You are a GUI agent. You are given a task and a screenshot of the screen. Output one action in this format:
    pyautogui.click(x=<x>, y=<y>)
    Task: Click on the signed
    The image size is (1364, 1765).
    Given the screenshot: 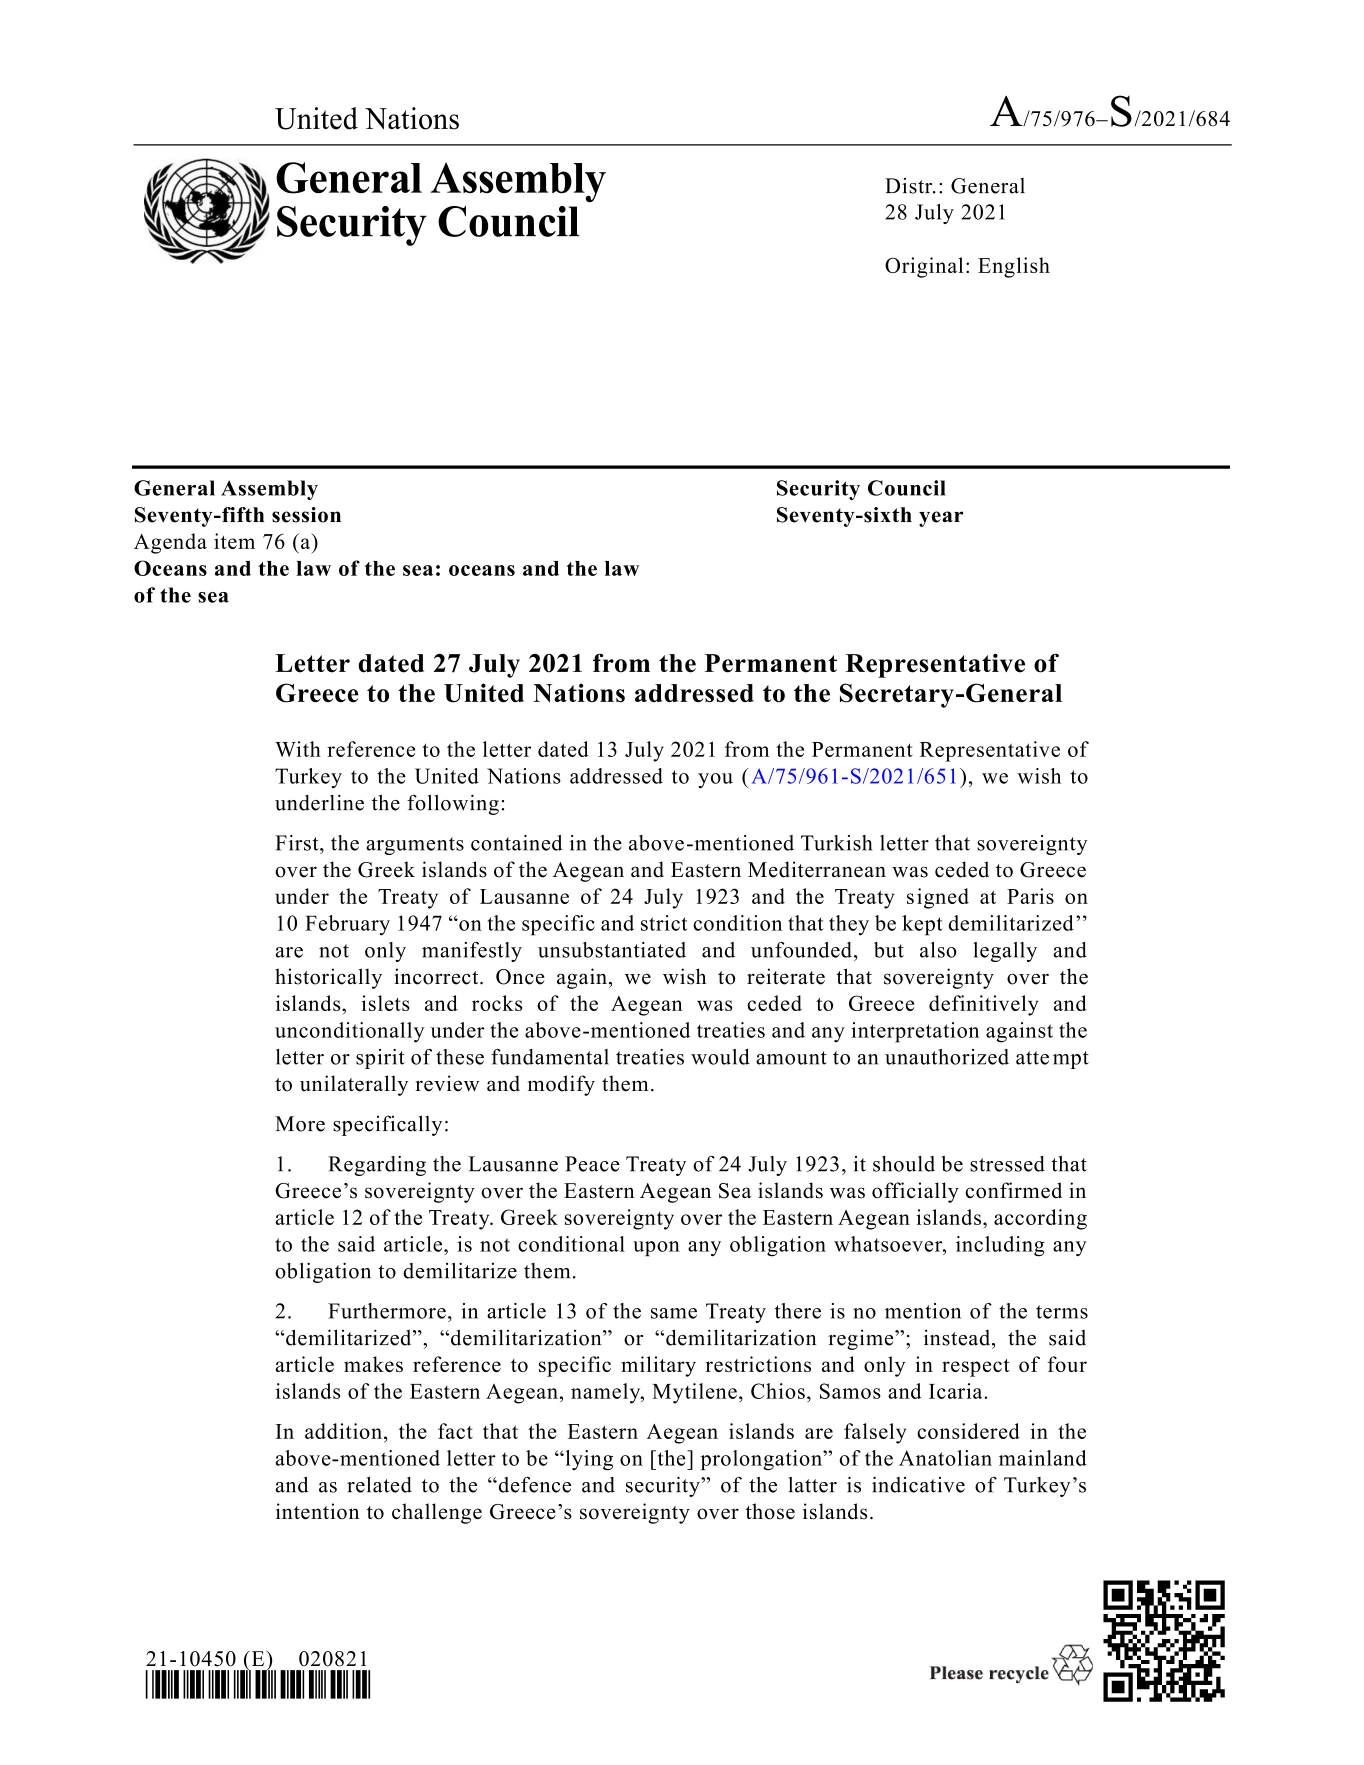 What is the action you would take?
    pyautogui.click(x=938, y=898)
